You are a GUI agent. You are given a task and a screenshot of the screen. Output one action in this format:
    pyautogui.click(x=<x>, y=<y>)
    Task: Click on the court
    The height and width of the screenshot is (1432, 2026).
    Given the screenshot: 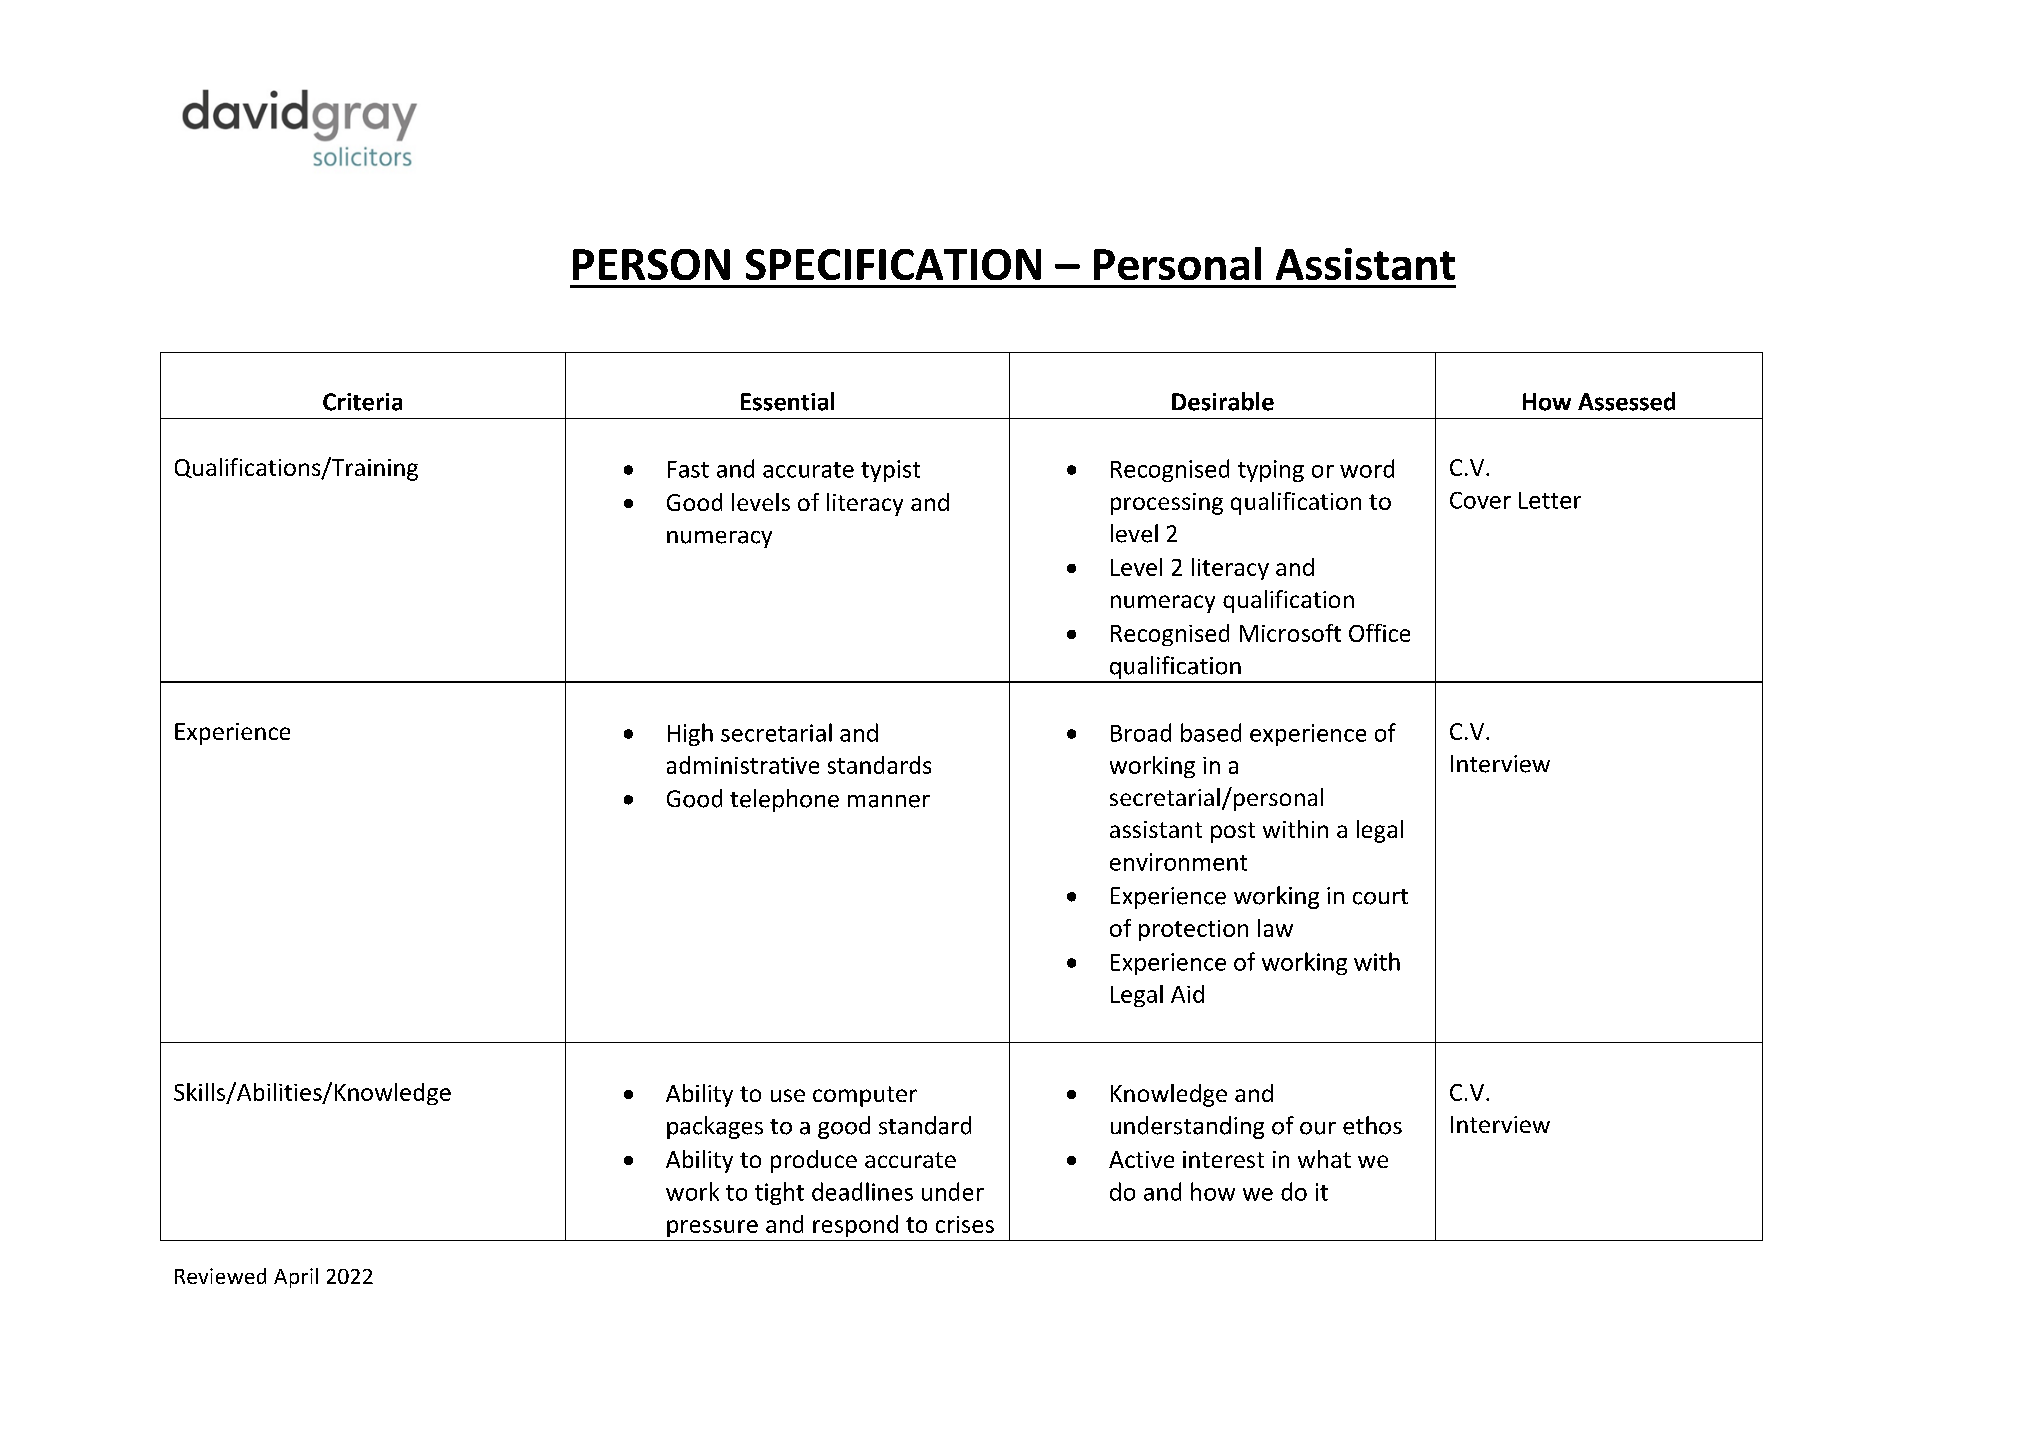 What is the action you would take?
    pyautogui.click(x=1380, y=897)
